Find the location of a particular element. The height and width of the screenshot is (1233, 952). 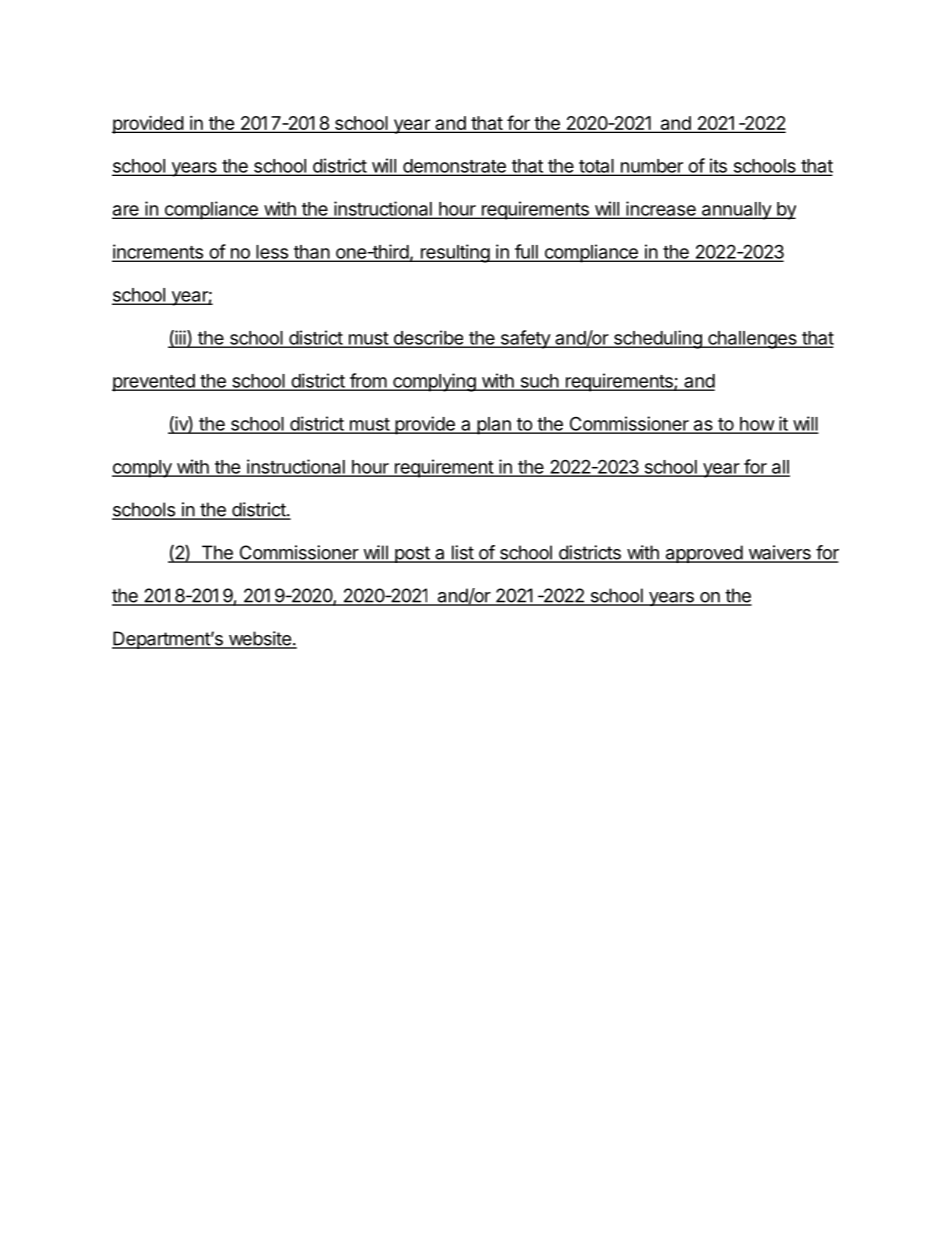

approved is located at coordinates (703, 554).
